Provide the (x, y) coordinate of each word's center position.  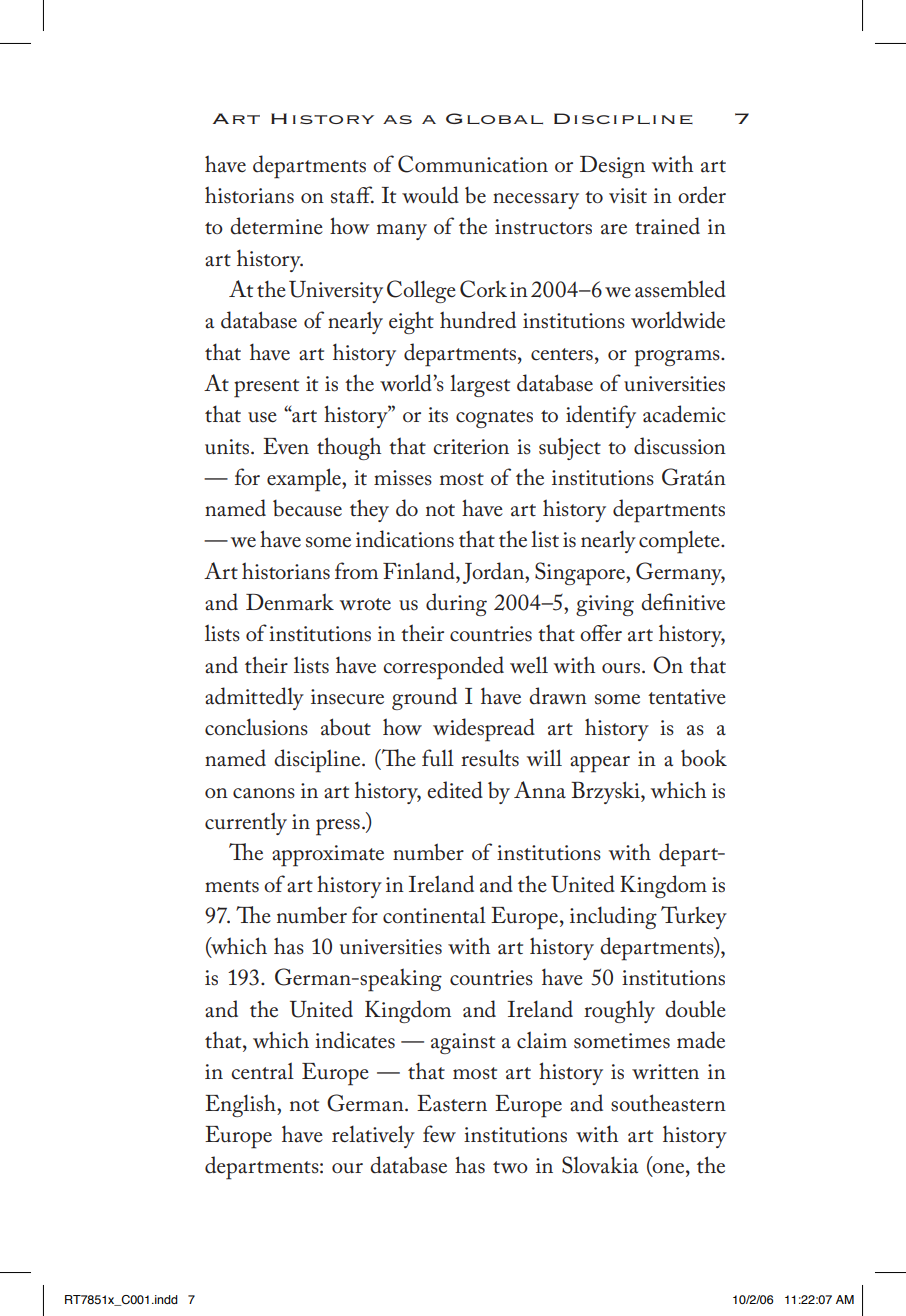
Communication (473, 164)
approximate (328, 856)
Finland (420, 571)
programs (678, 358)
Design (612, 167)
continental (434, 915)
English (241, 1105)
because (307, 508)
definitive (683, 602)
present (266, 388)
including (613, 917)
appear (600, 764)
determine (276, 226)
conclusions (256, 727)
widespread (484, 730)
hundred (478, 320)
